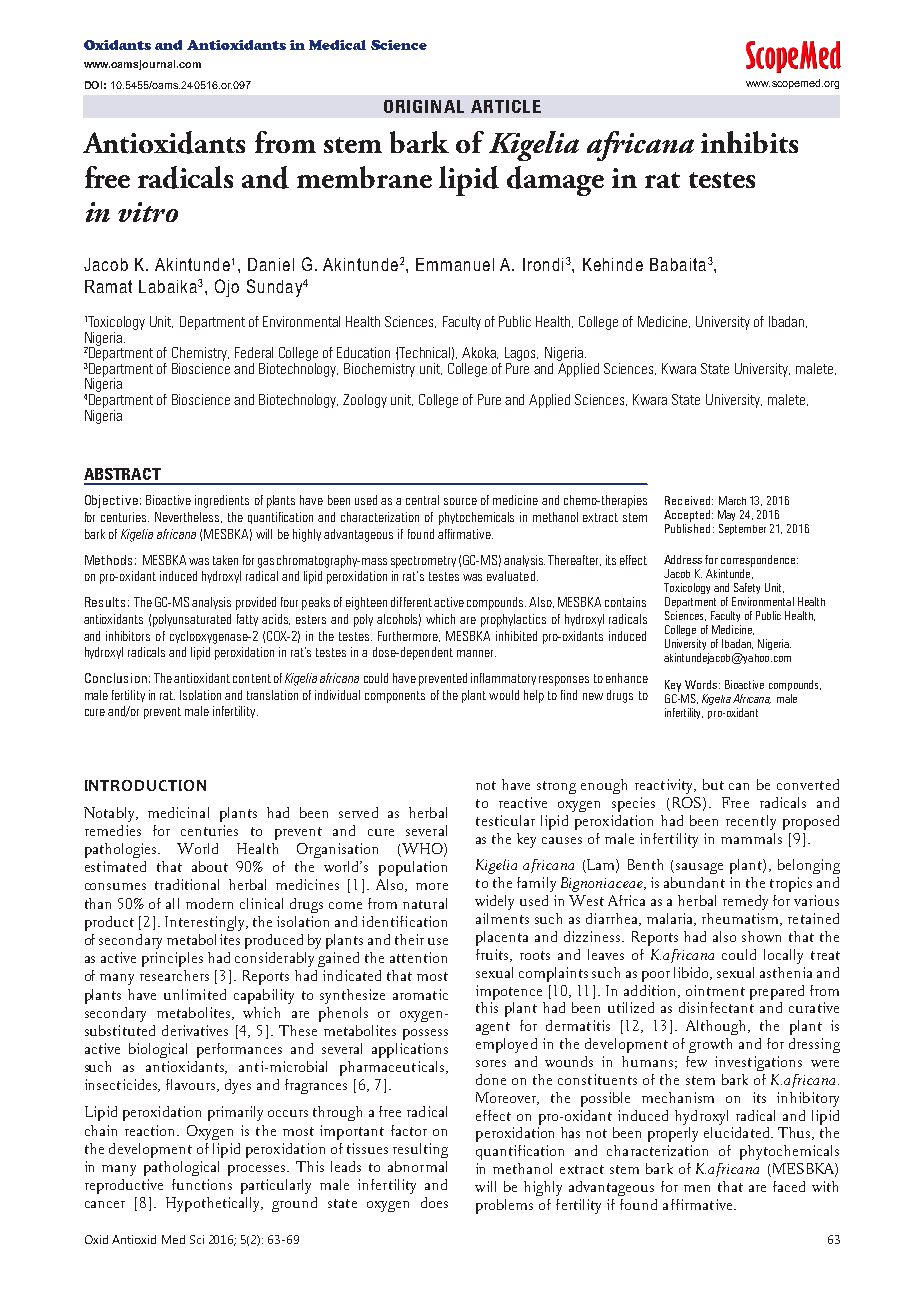 The image size is (924, 1308). Describe the element at coordinates (254, 352) in the screenshot. I see `Federal` at that location.
